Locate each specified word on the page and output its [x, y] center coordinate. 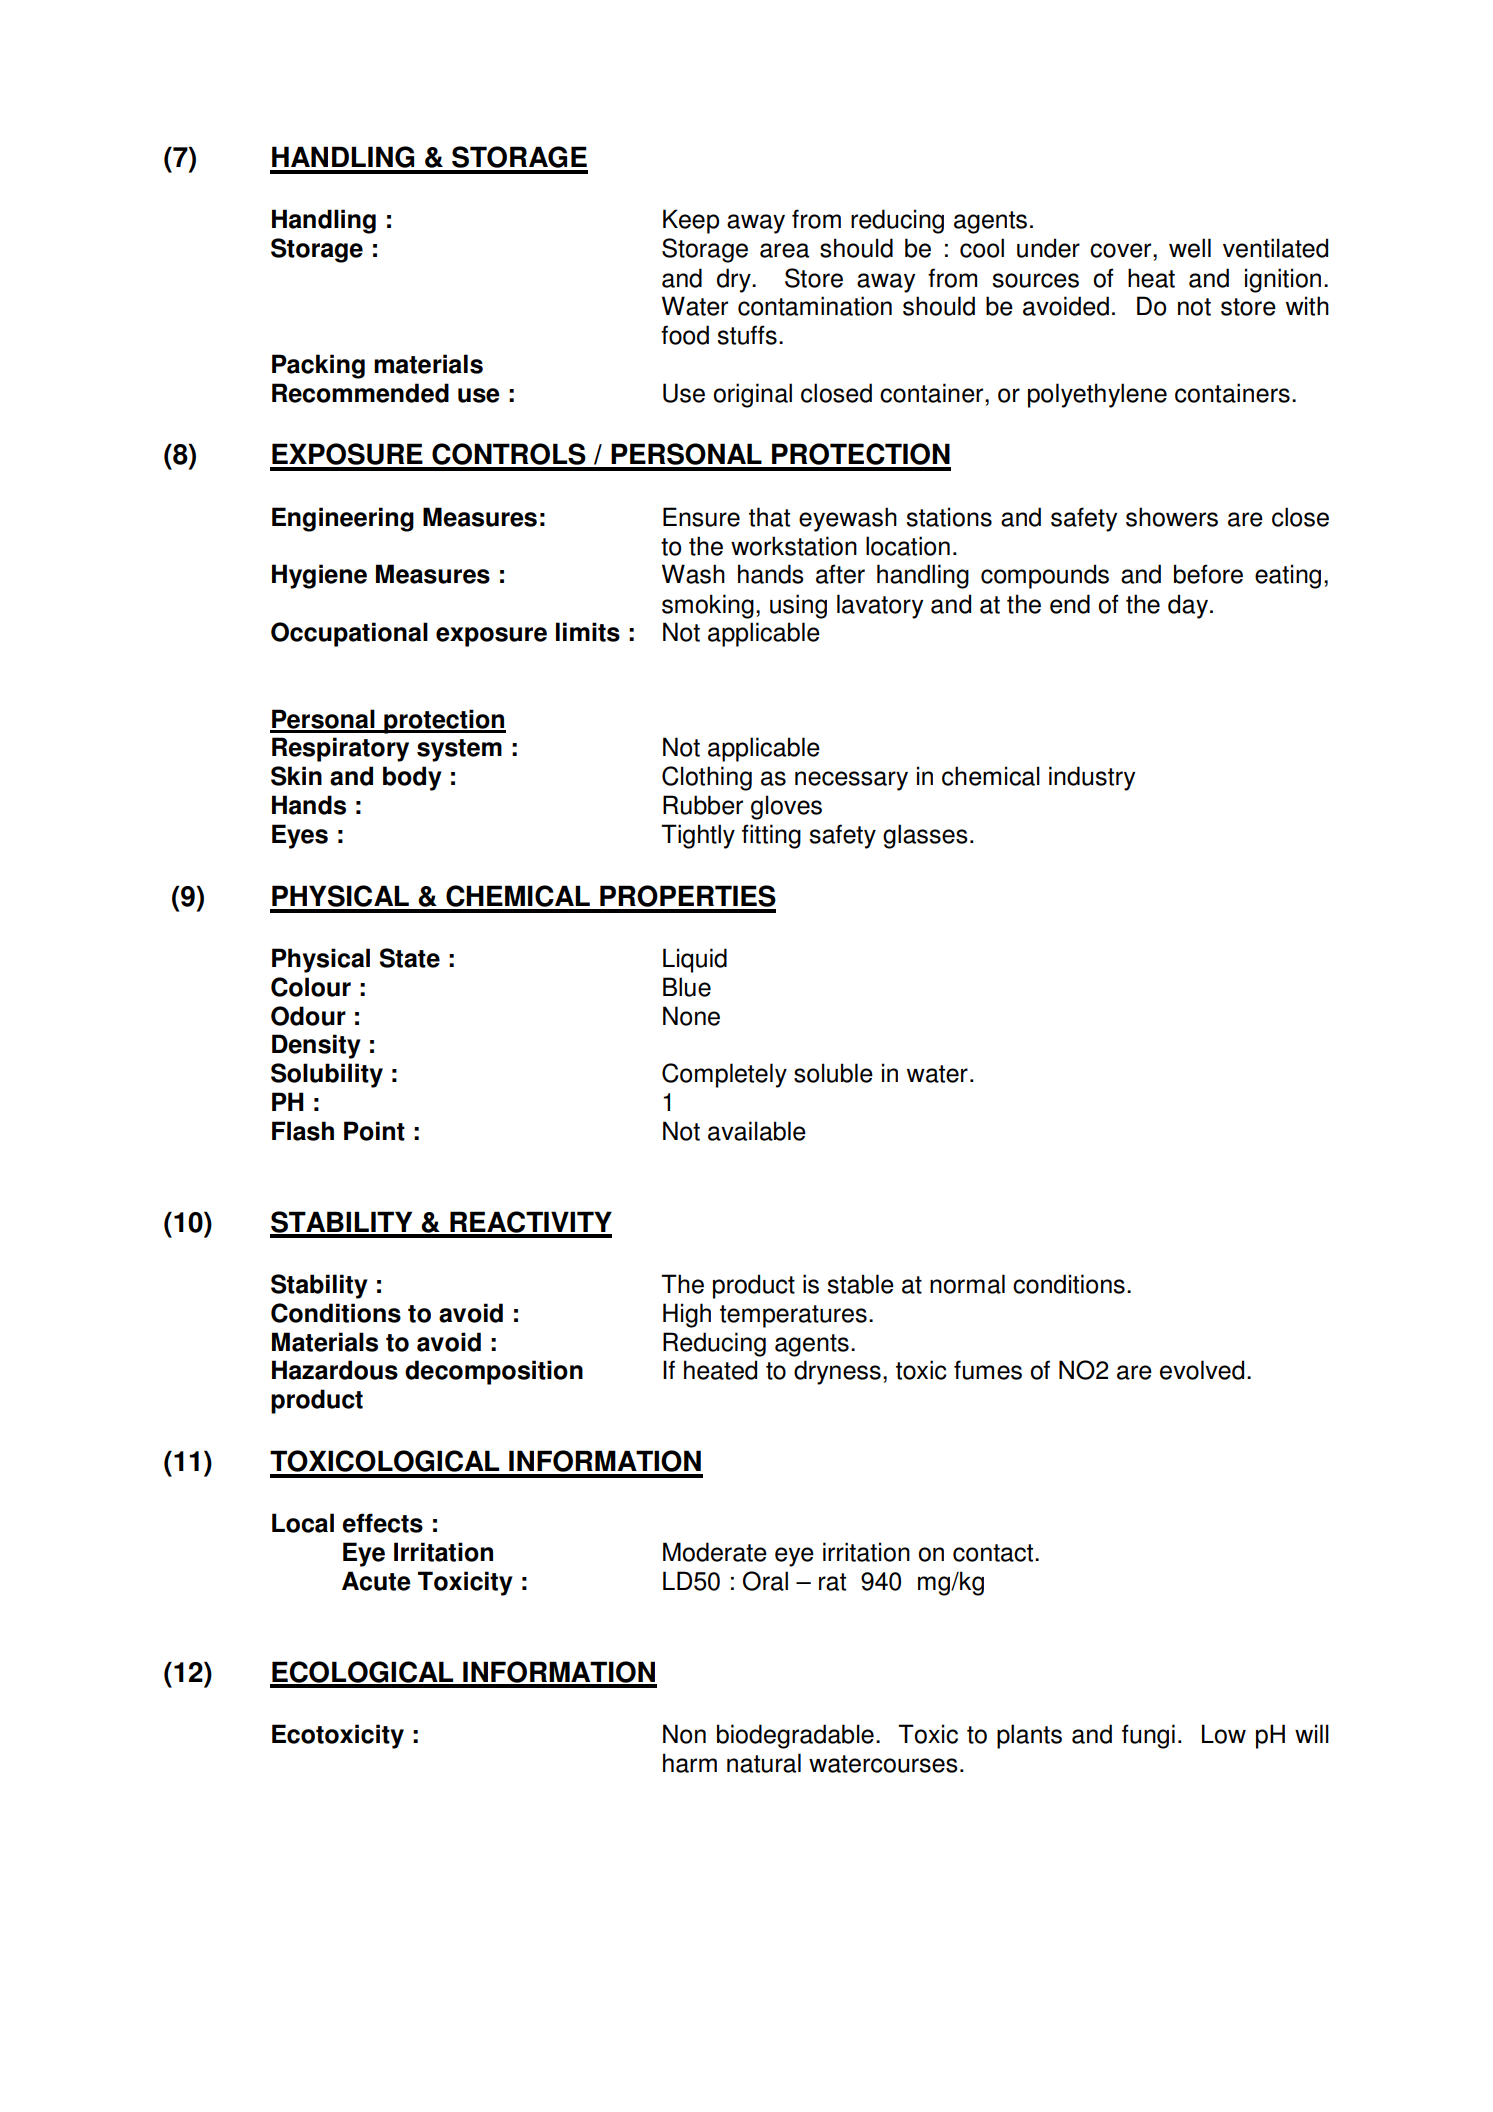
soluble [833, 1073]
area [784, 250]
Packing [318, 366]
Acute [376, 1581]
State [410, 958]
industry [1092, 778]
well [1190, 248]
